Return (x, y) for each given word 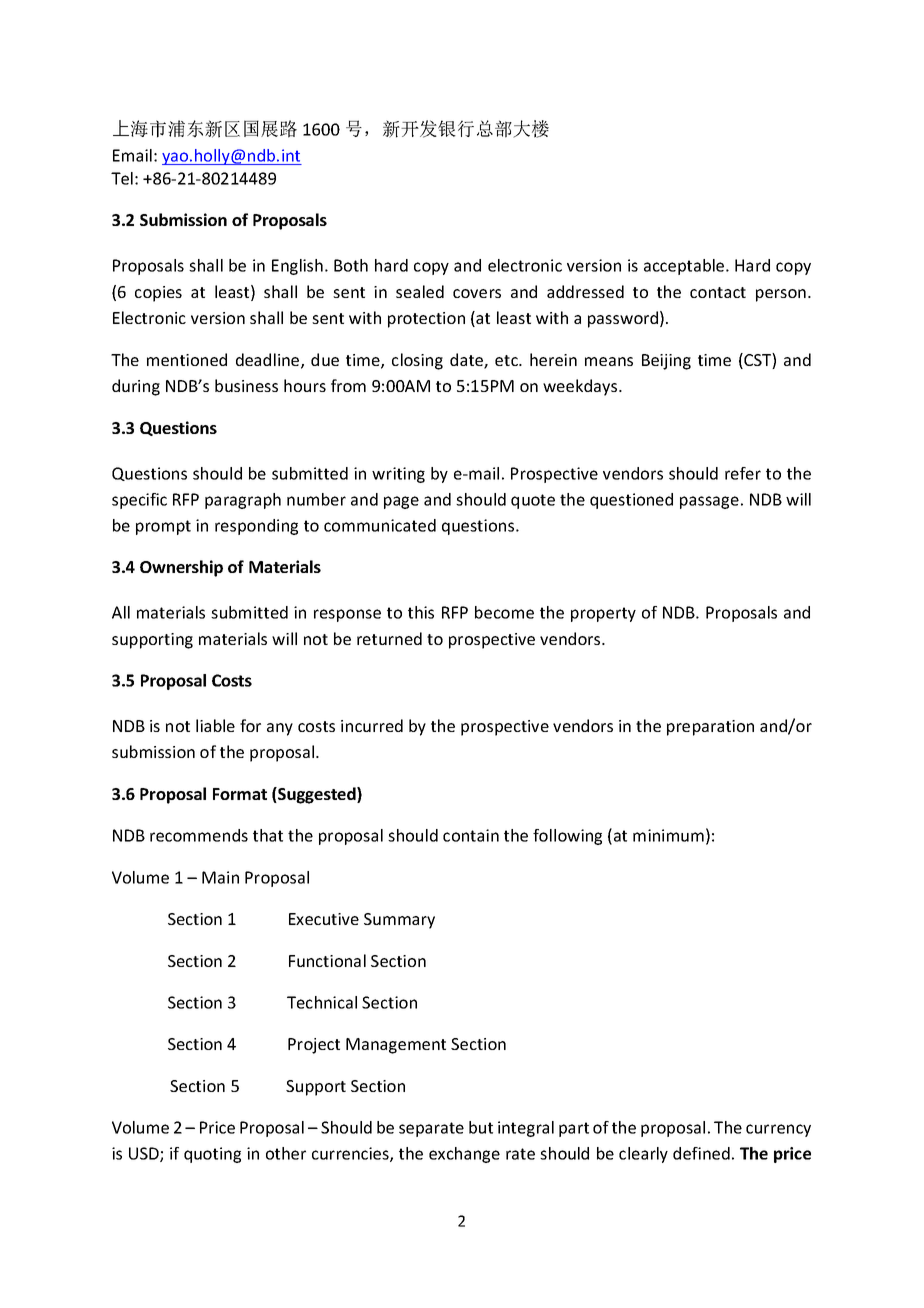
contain (471, 835)
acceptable (685, 267)
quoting (212, 1155)
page (401, 502)
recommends (199, 835)
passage (709, 502)
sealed (420, 291)
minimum (668, 835)
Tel (122, 178)
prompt (163, 527)
